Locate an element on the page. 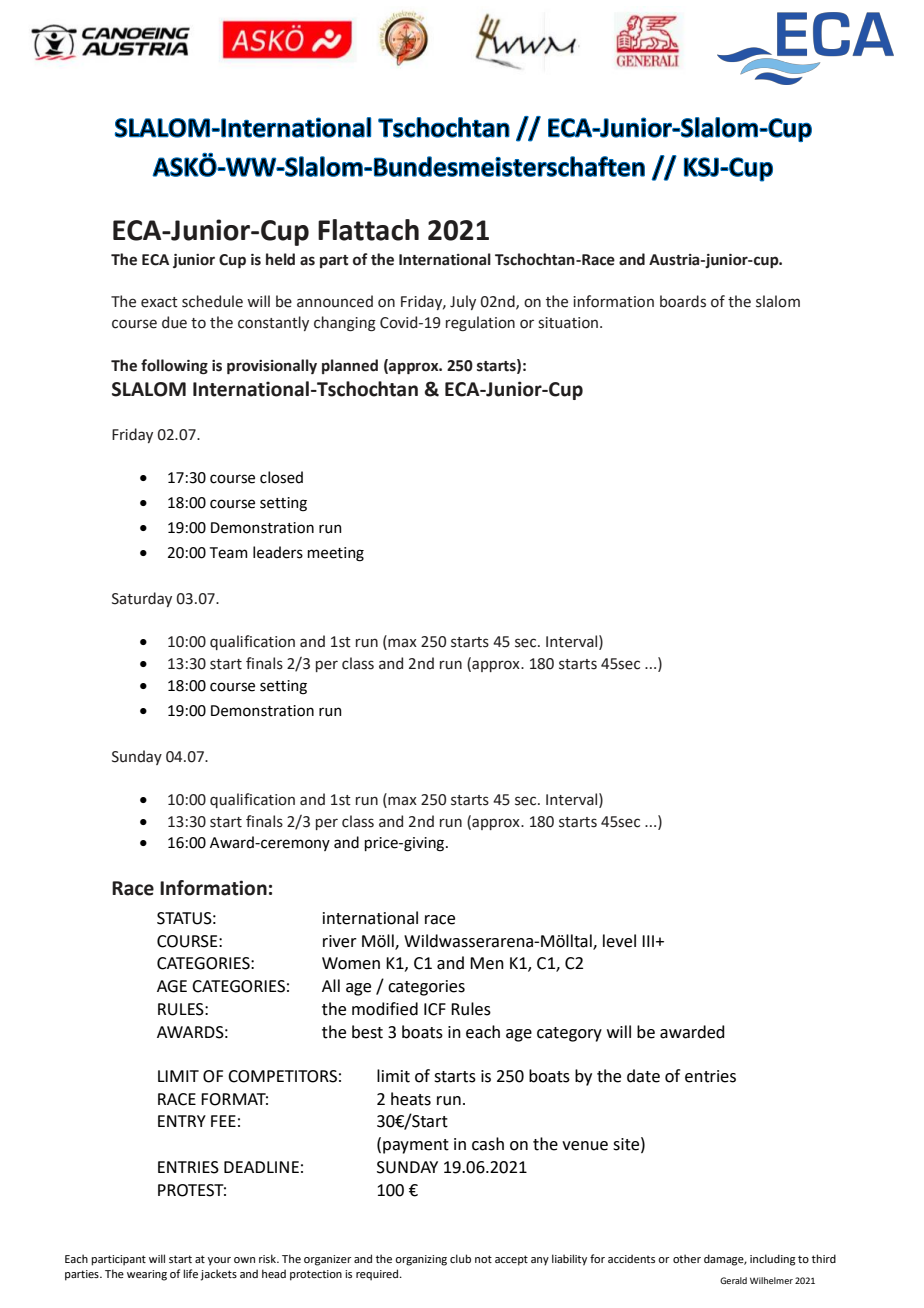 This image has height=1308, width=924. July is located at coordinates (463, 302).
